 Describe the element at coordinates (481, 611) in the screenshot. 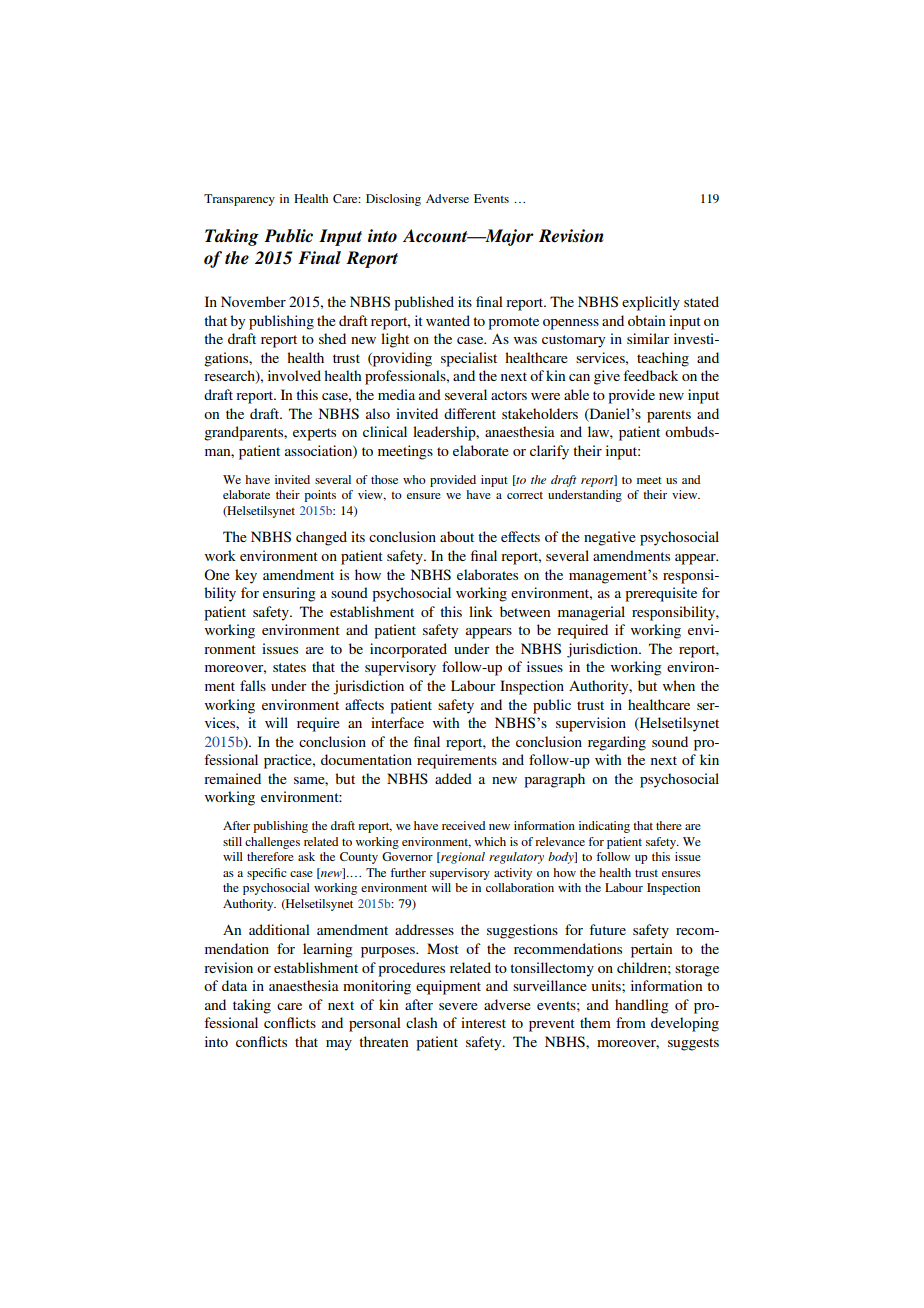

I see `link` at that location.
